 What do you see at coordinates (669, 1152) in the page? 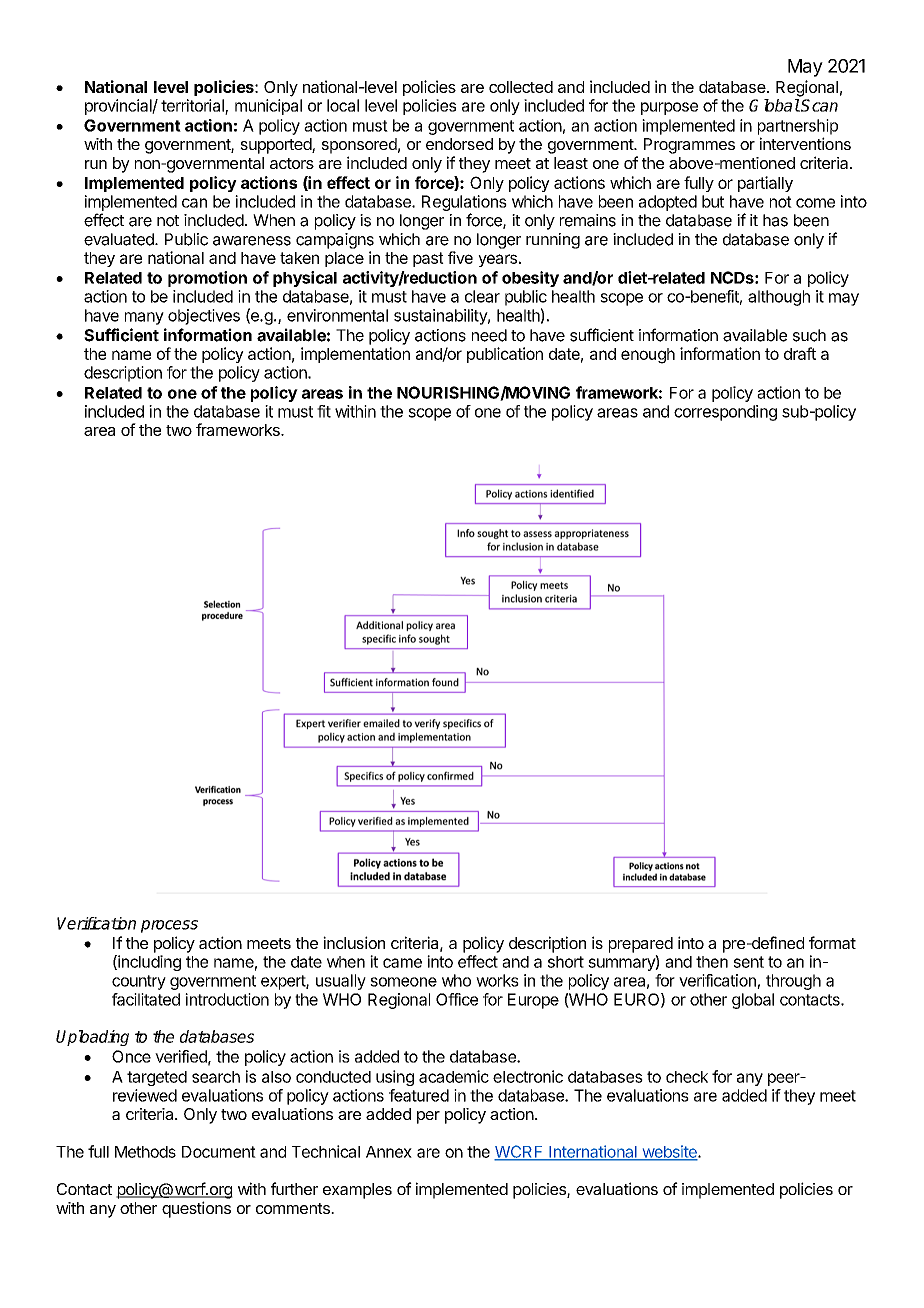
I see `website` at bounding box center [669, 1152].
